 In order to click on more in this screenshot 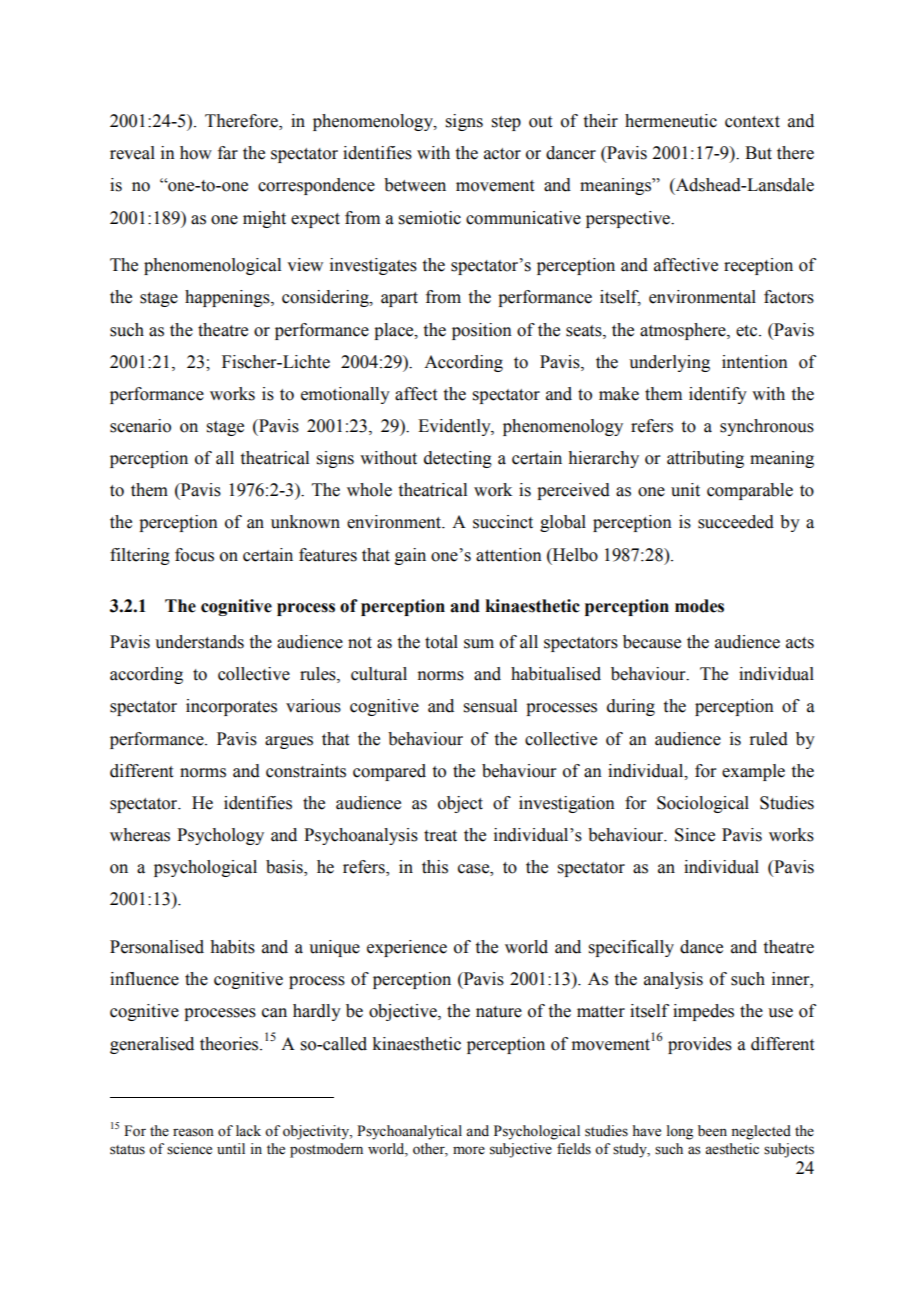, I will do `click(469, 1150)`.
